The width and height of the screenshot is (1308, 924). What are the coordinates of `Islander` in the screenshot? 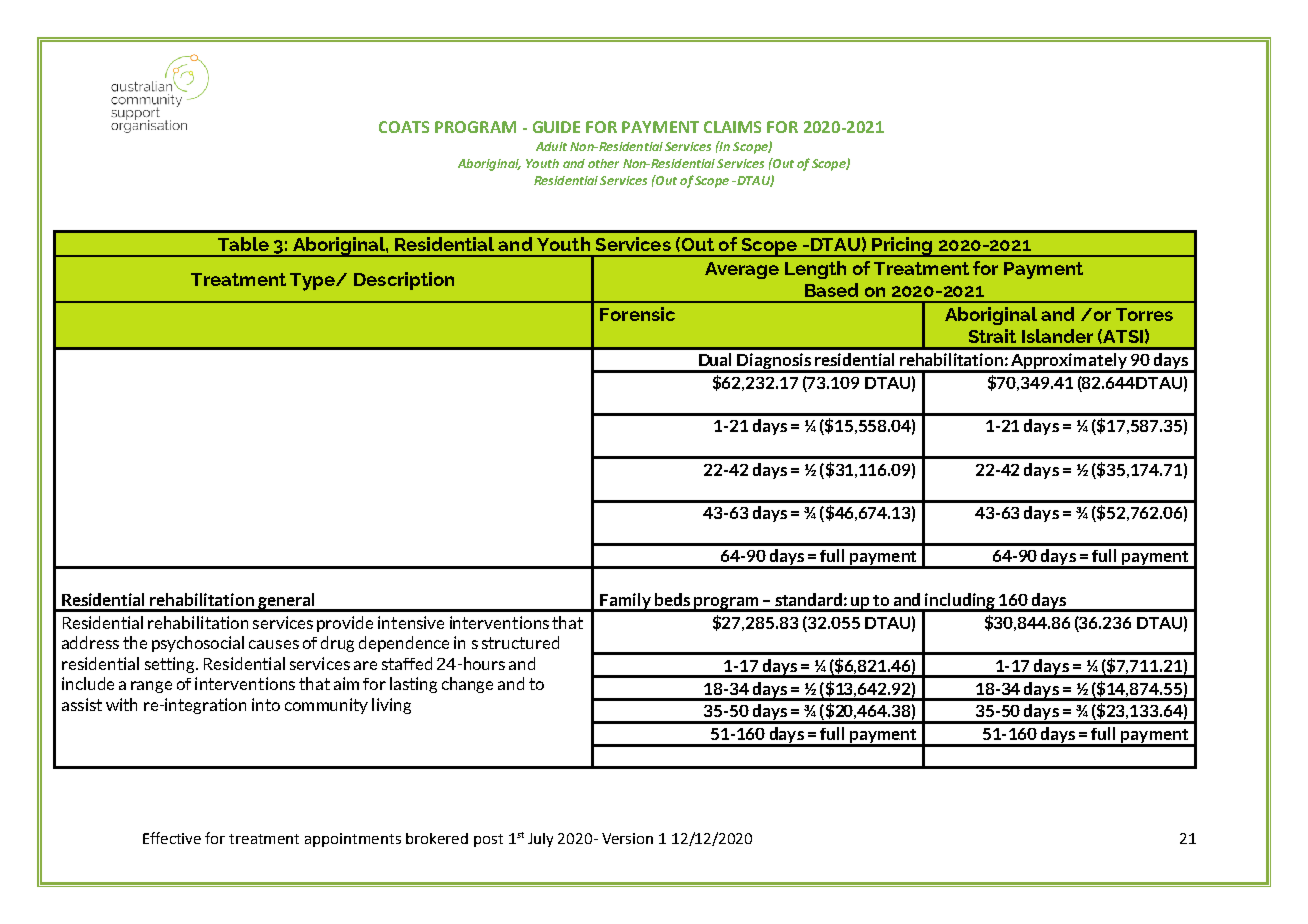 It's located at (1057, 336).
